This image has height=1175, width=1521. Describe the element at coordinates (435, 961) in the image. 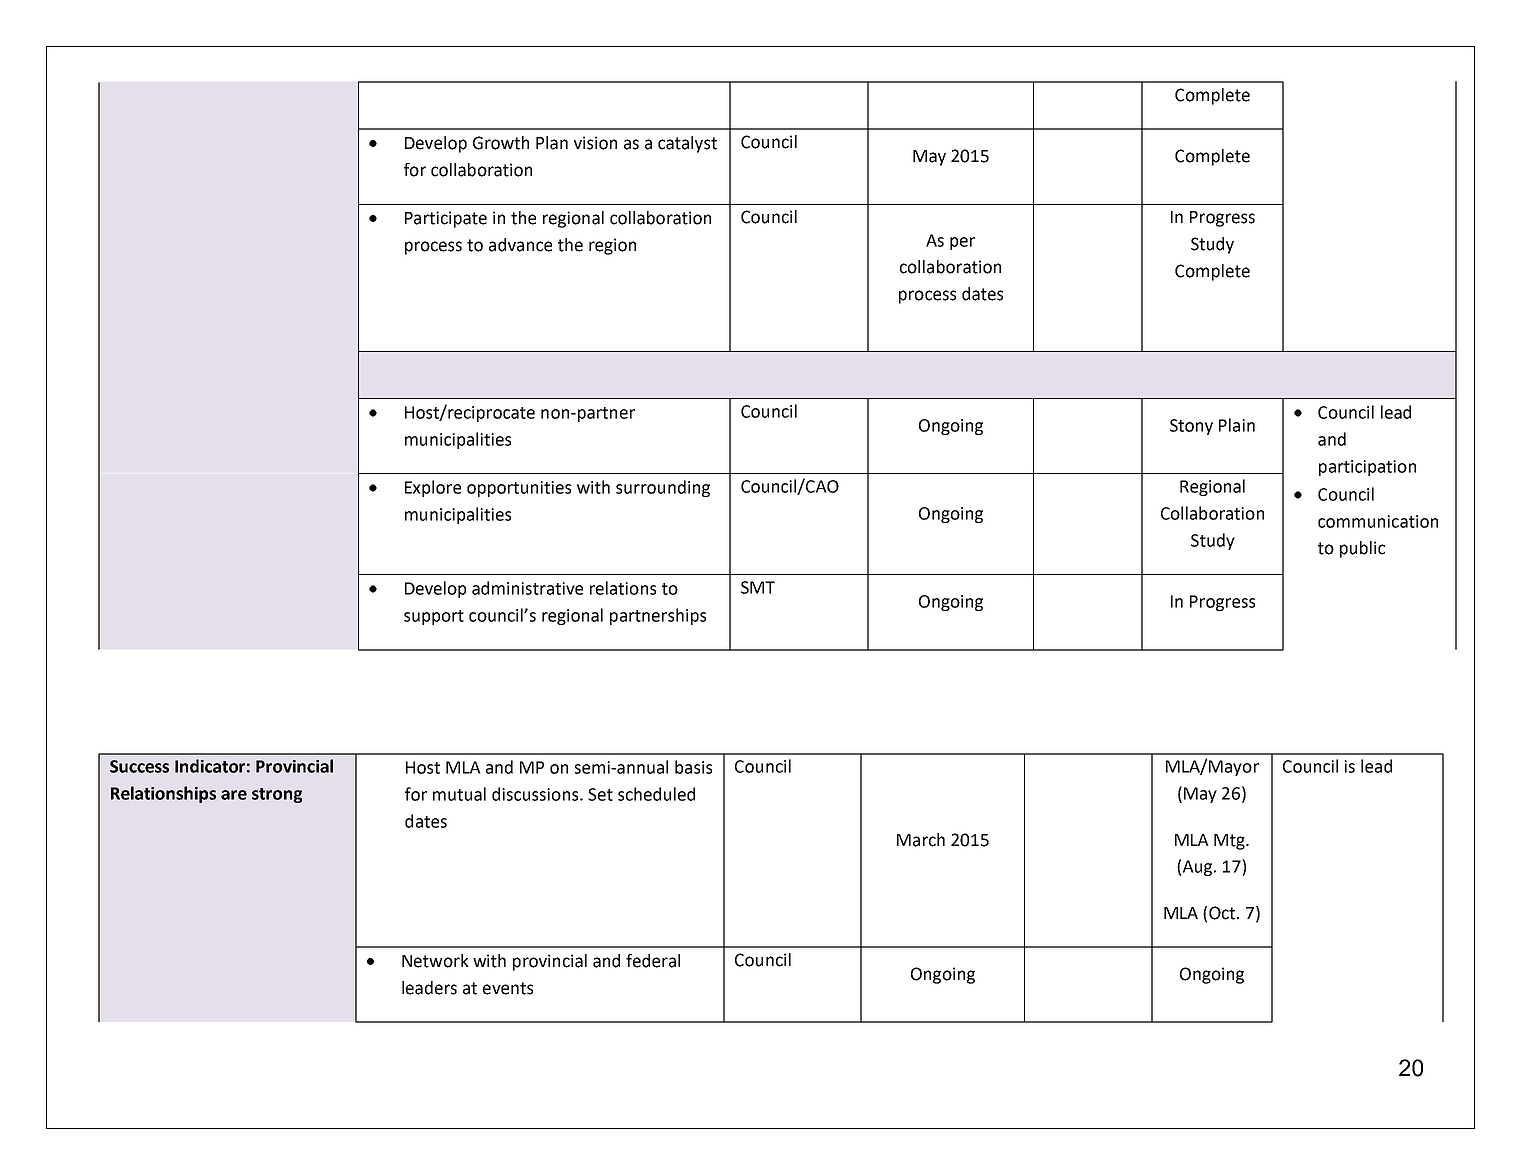

I see `Network` at that location.
